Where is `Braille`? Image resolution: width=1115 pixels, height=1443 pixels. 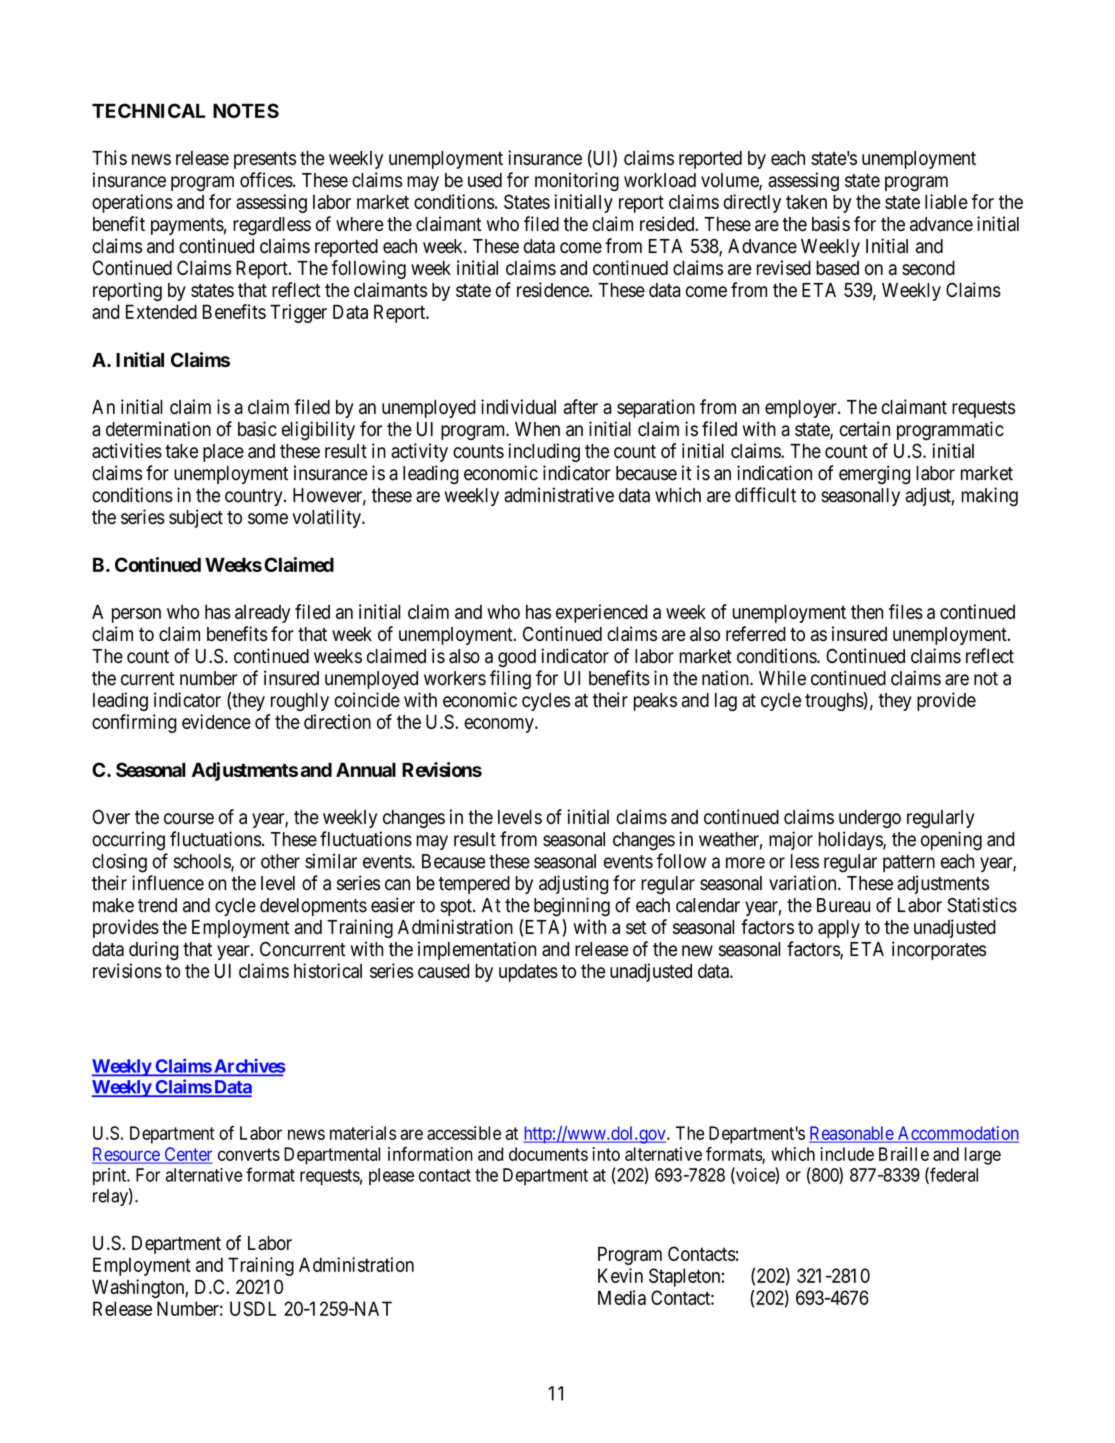 Braille is located at coordinates (904, 1154).
